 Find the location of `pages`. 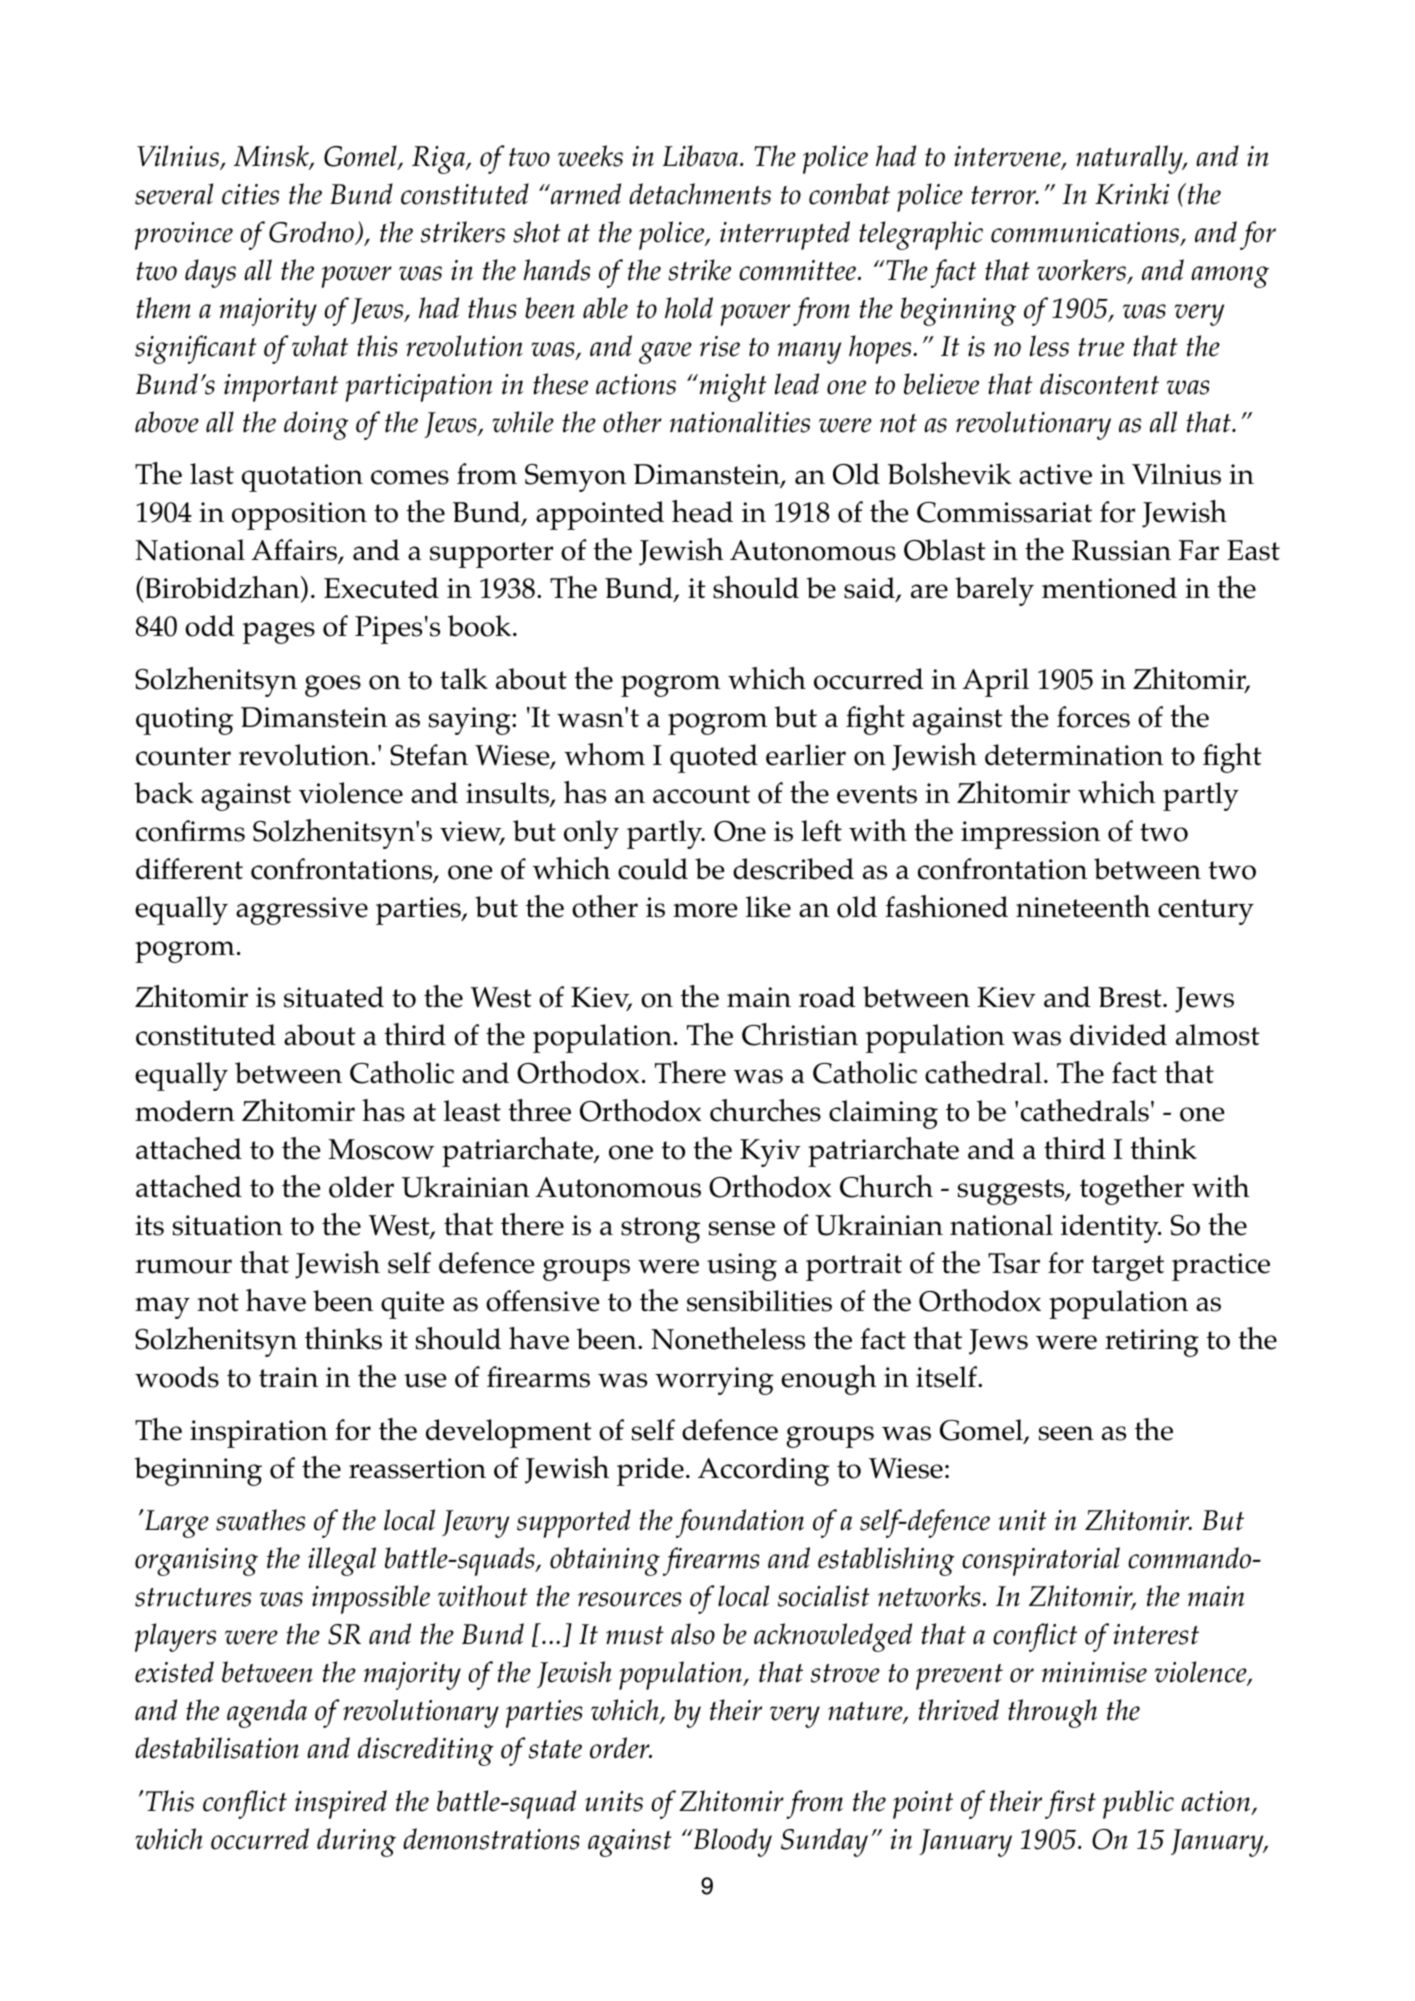

pages is located at coordinates (279, 633).
